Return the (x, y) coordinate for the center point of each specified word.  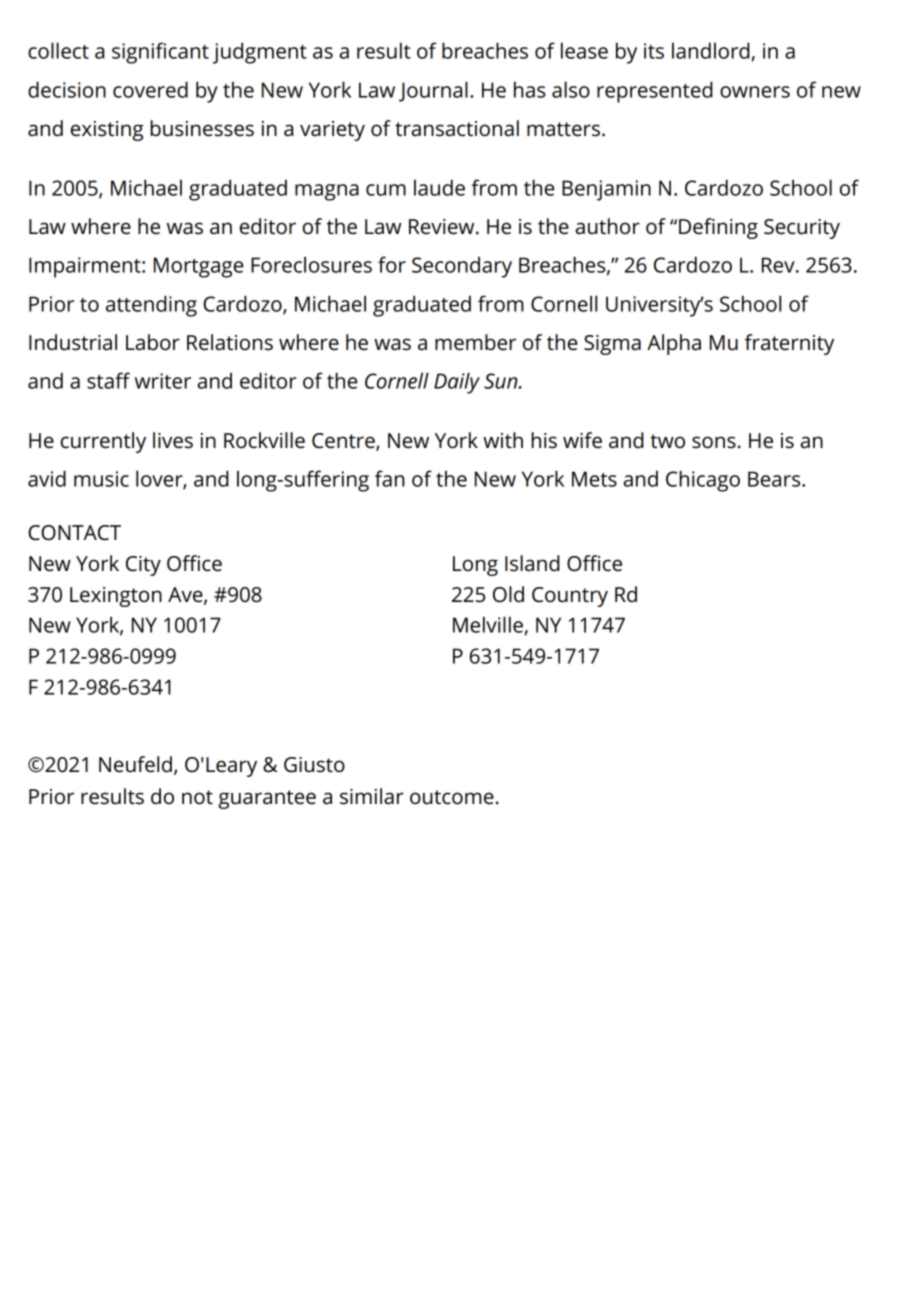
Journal (433, 91)
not (197, 797)
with (503, 440)
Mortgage (198, 267)
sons (714, 442)
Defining (718, 228)
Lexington (116, 597)
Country (570, 597)
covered (150, 89)
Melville (488, 624)
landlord (711, 50)
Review (443, 227)
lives (173, 440)
